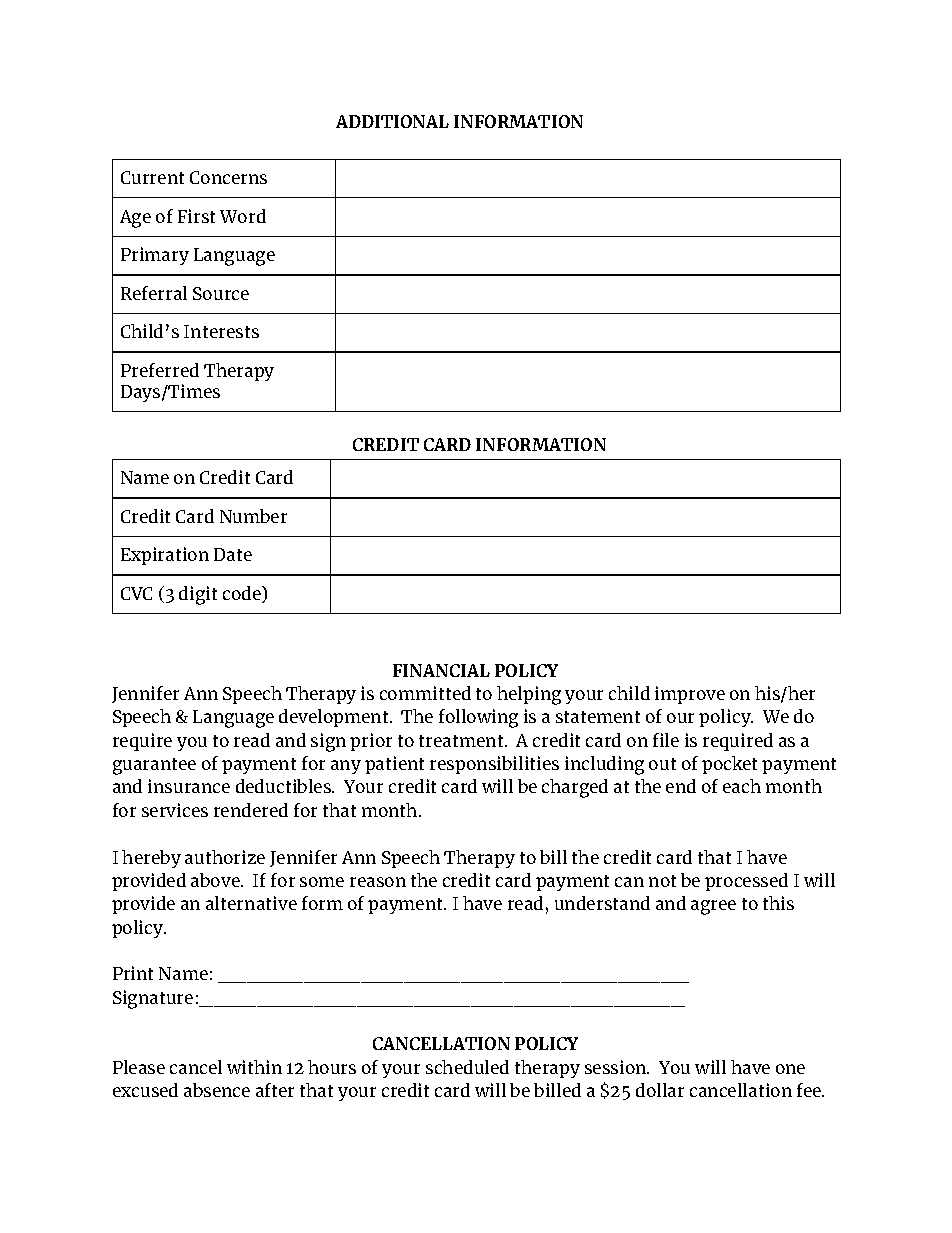 This screenshot has width=952, height=1233. Describe the element at coordinates (221, 331) in the screenshot. I see `Interests` at that location.
